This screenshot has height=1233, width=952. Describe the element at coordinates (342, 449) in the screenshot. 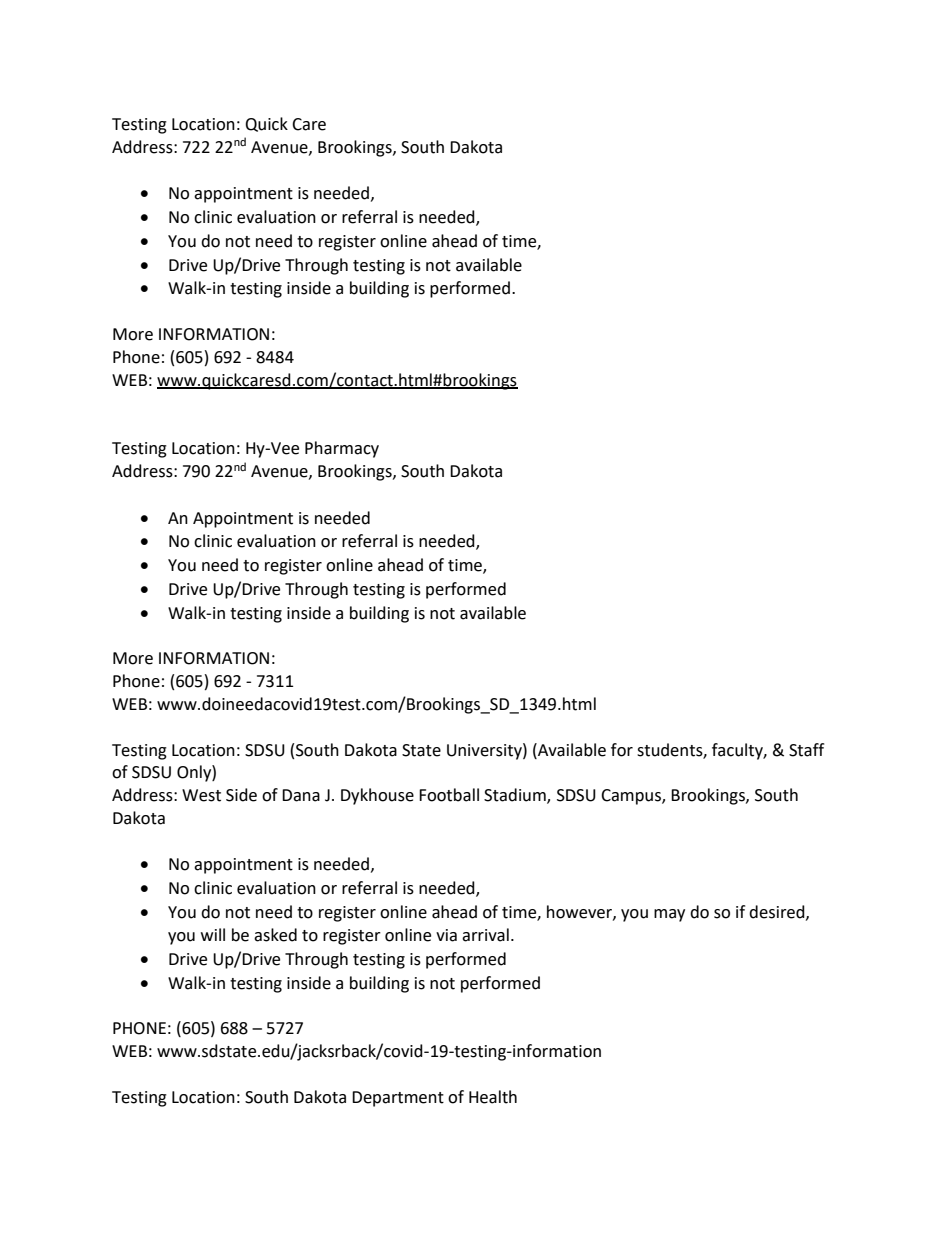

I see `Pharmacy` at that location.
